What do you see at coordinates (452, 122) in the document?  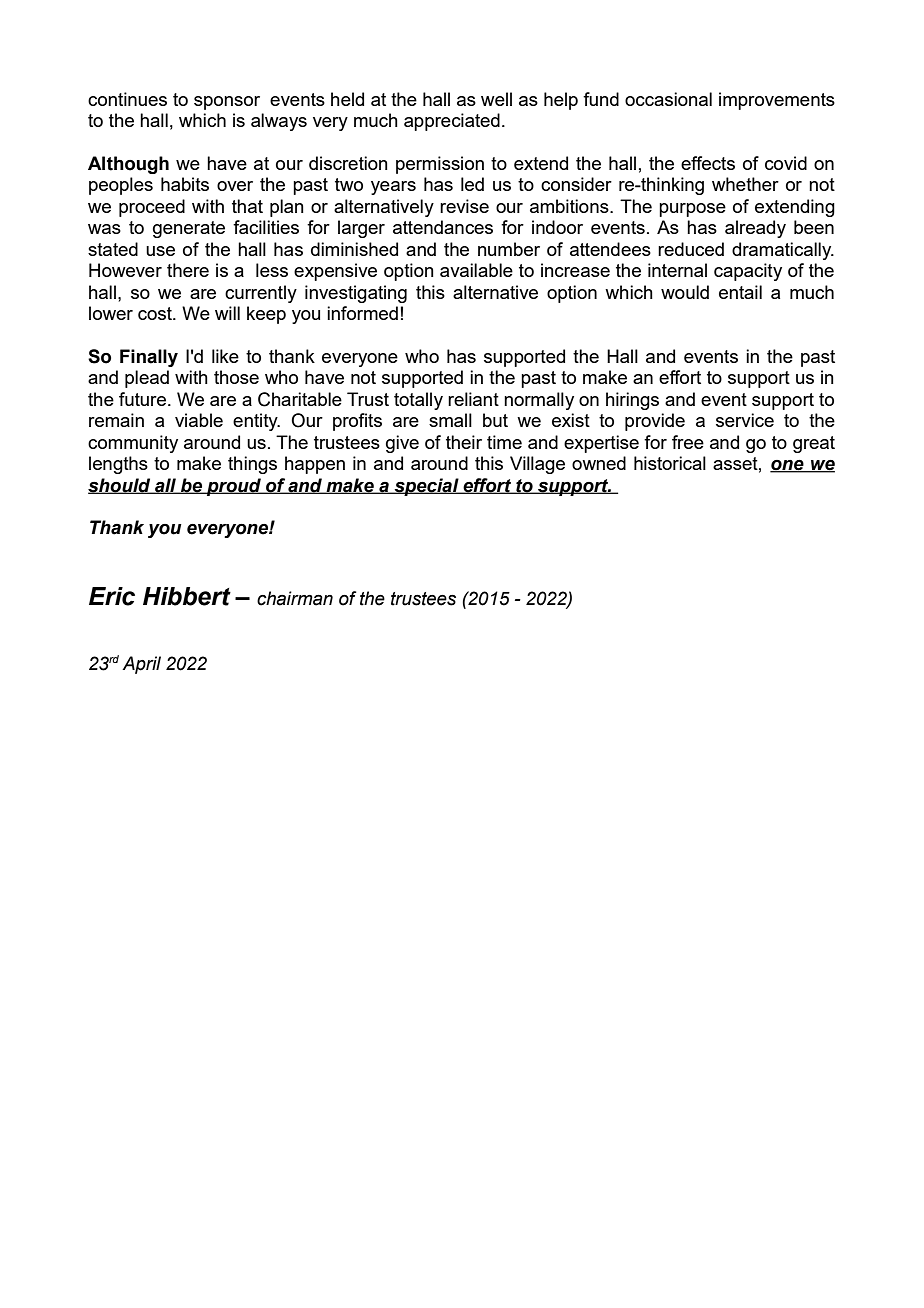 I see `appreciated` at bounding box center [452, 122].
